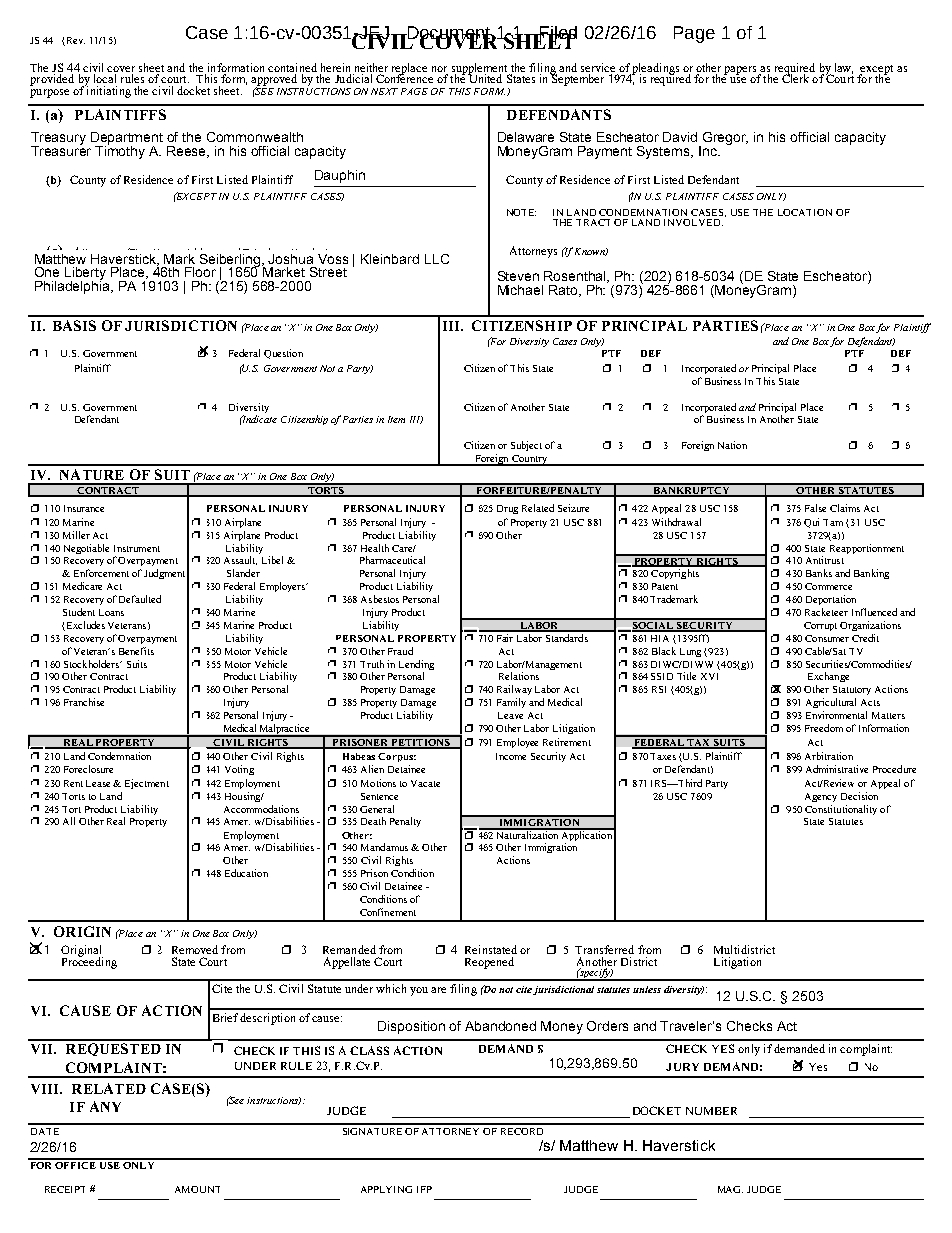 This page has width=952, height=1233. Describe the element at coordinates (136, 651) in the page. I see `Benefits` at that location.
